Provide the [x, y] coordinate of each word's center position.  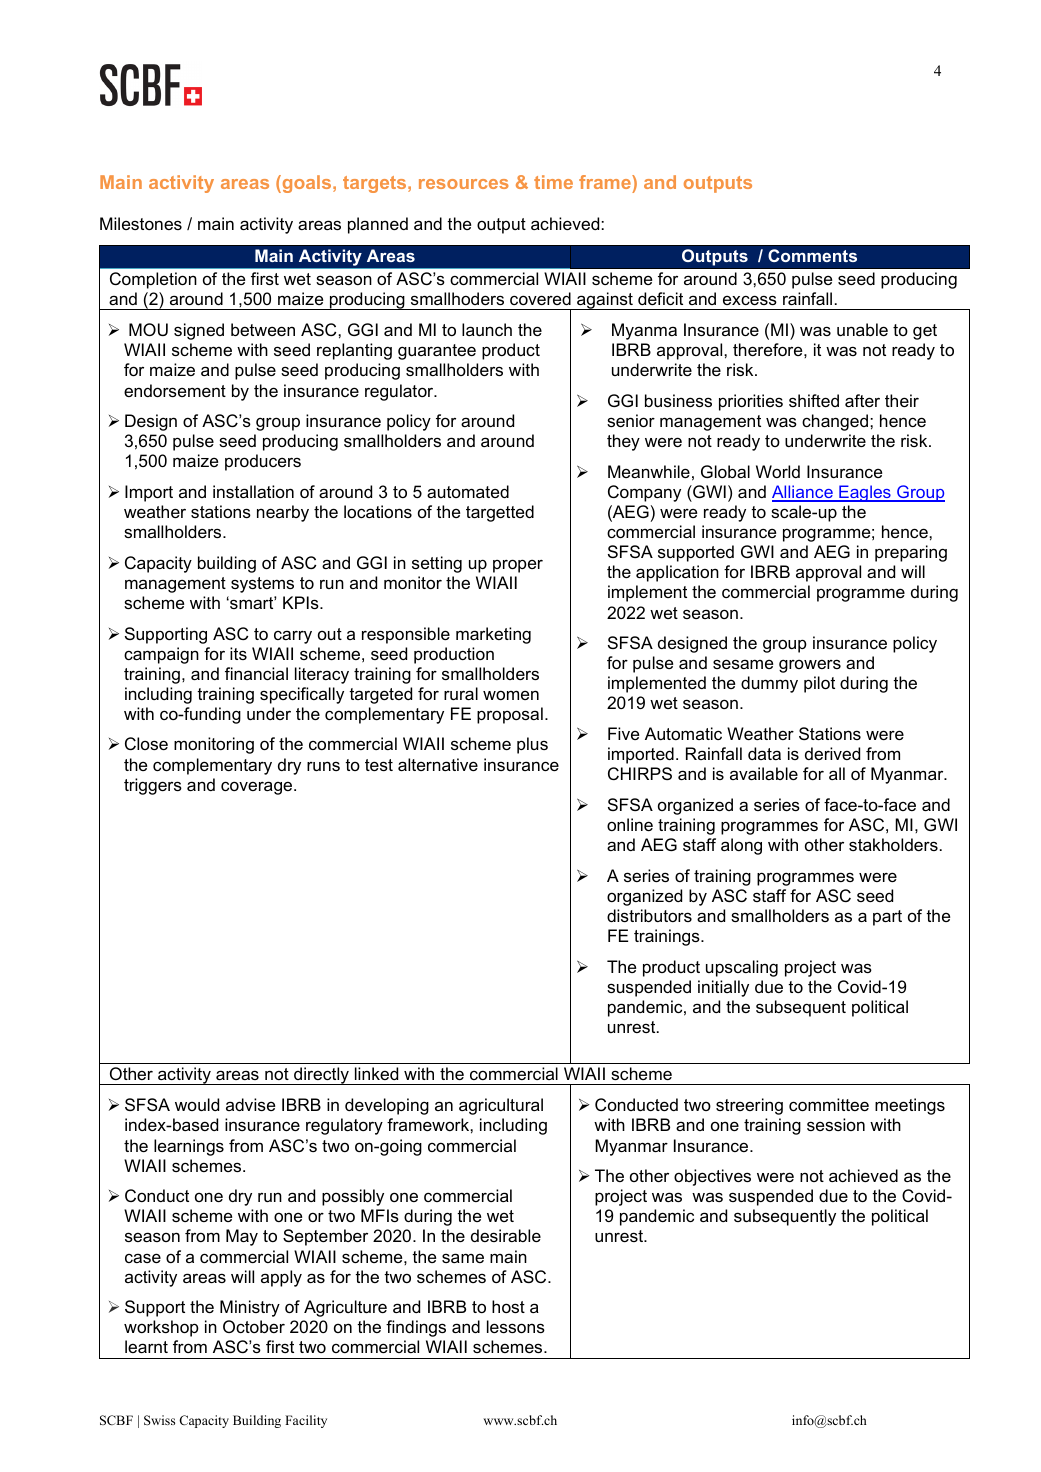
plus [532, 745]
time [553, 182]
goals [307, 184]
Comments [812, 255]
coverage [258, 788]
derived [832, 753]
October [254, 1326]
